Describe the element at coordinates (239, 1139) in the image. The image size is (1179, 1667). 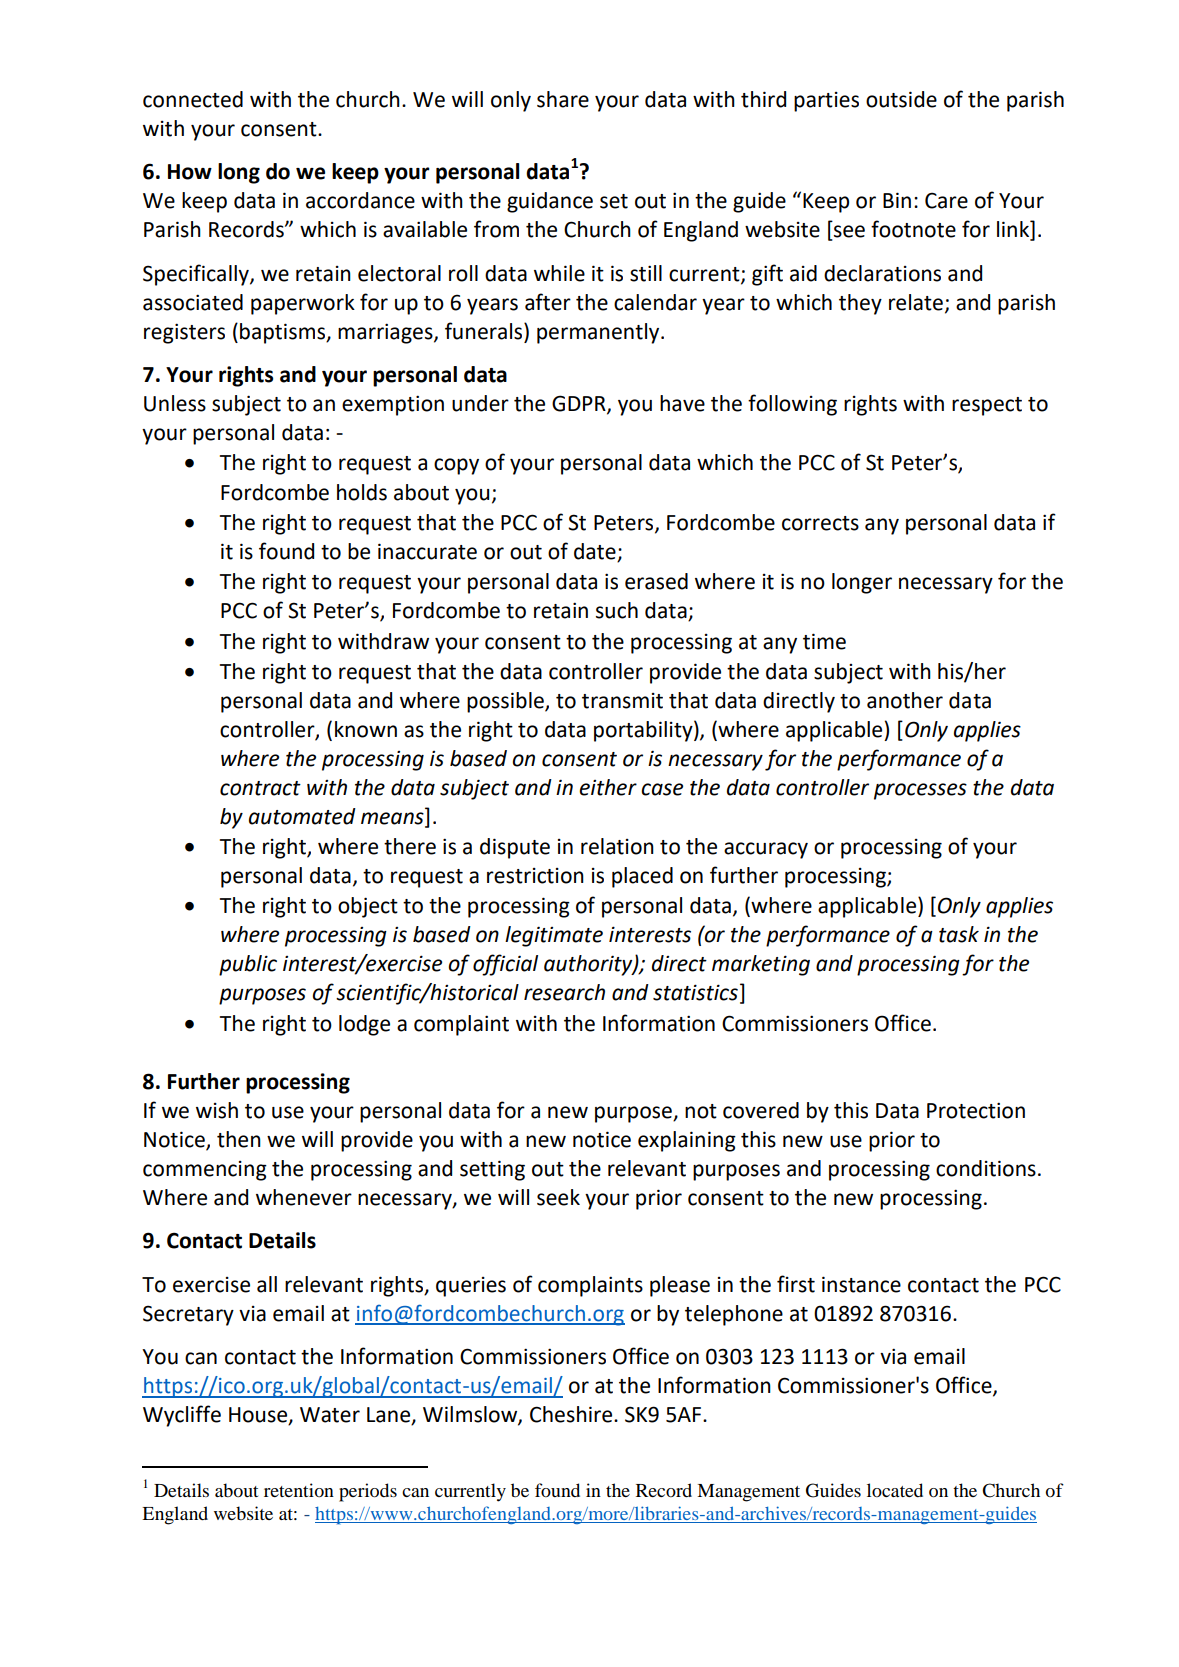
I see `then` at that location.
